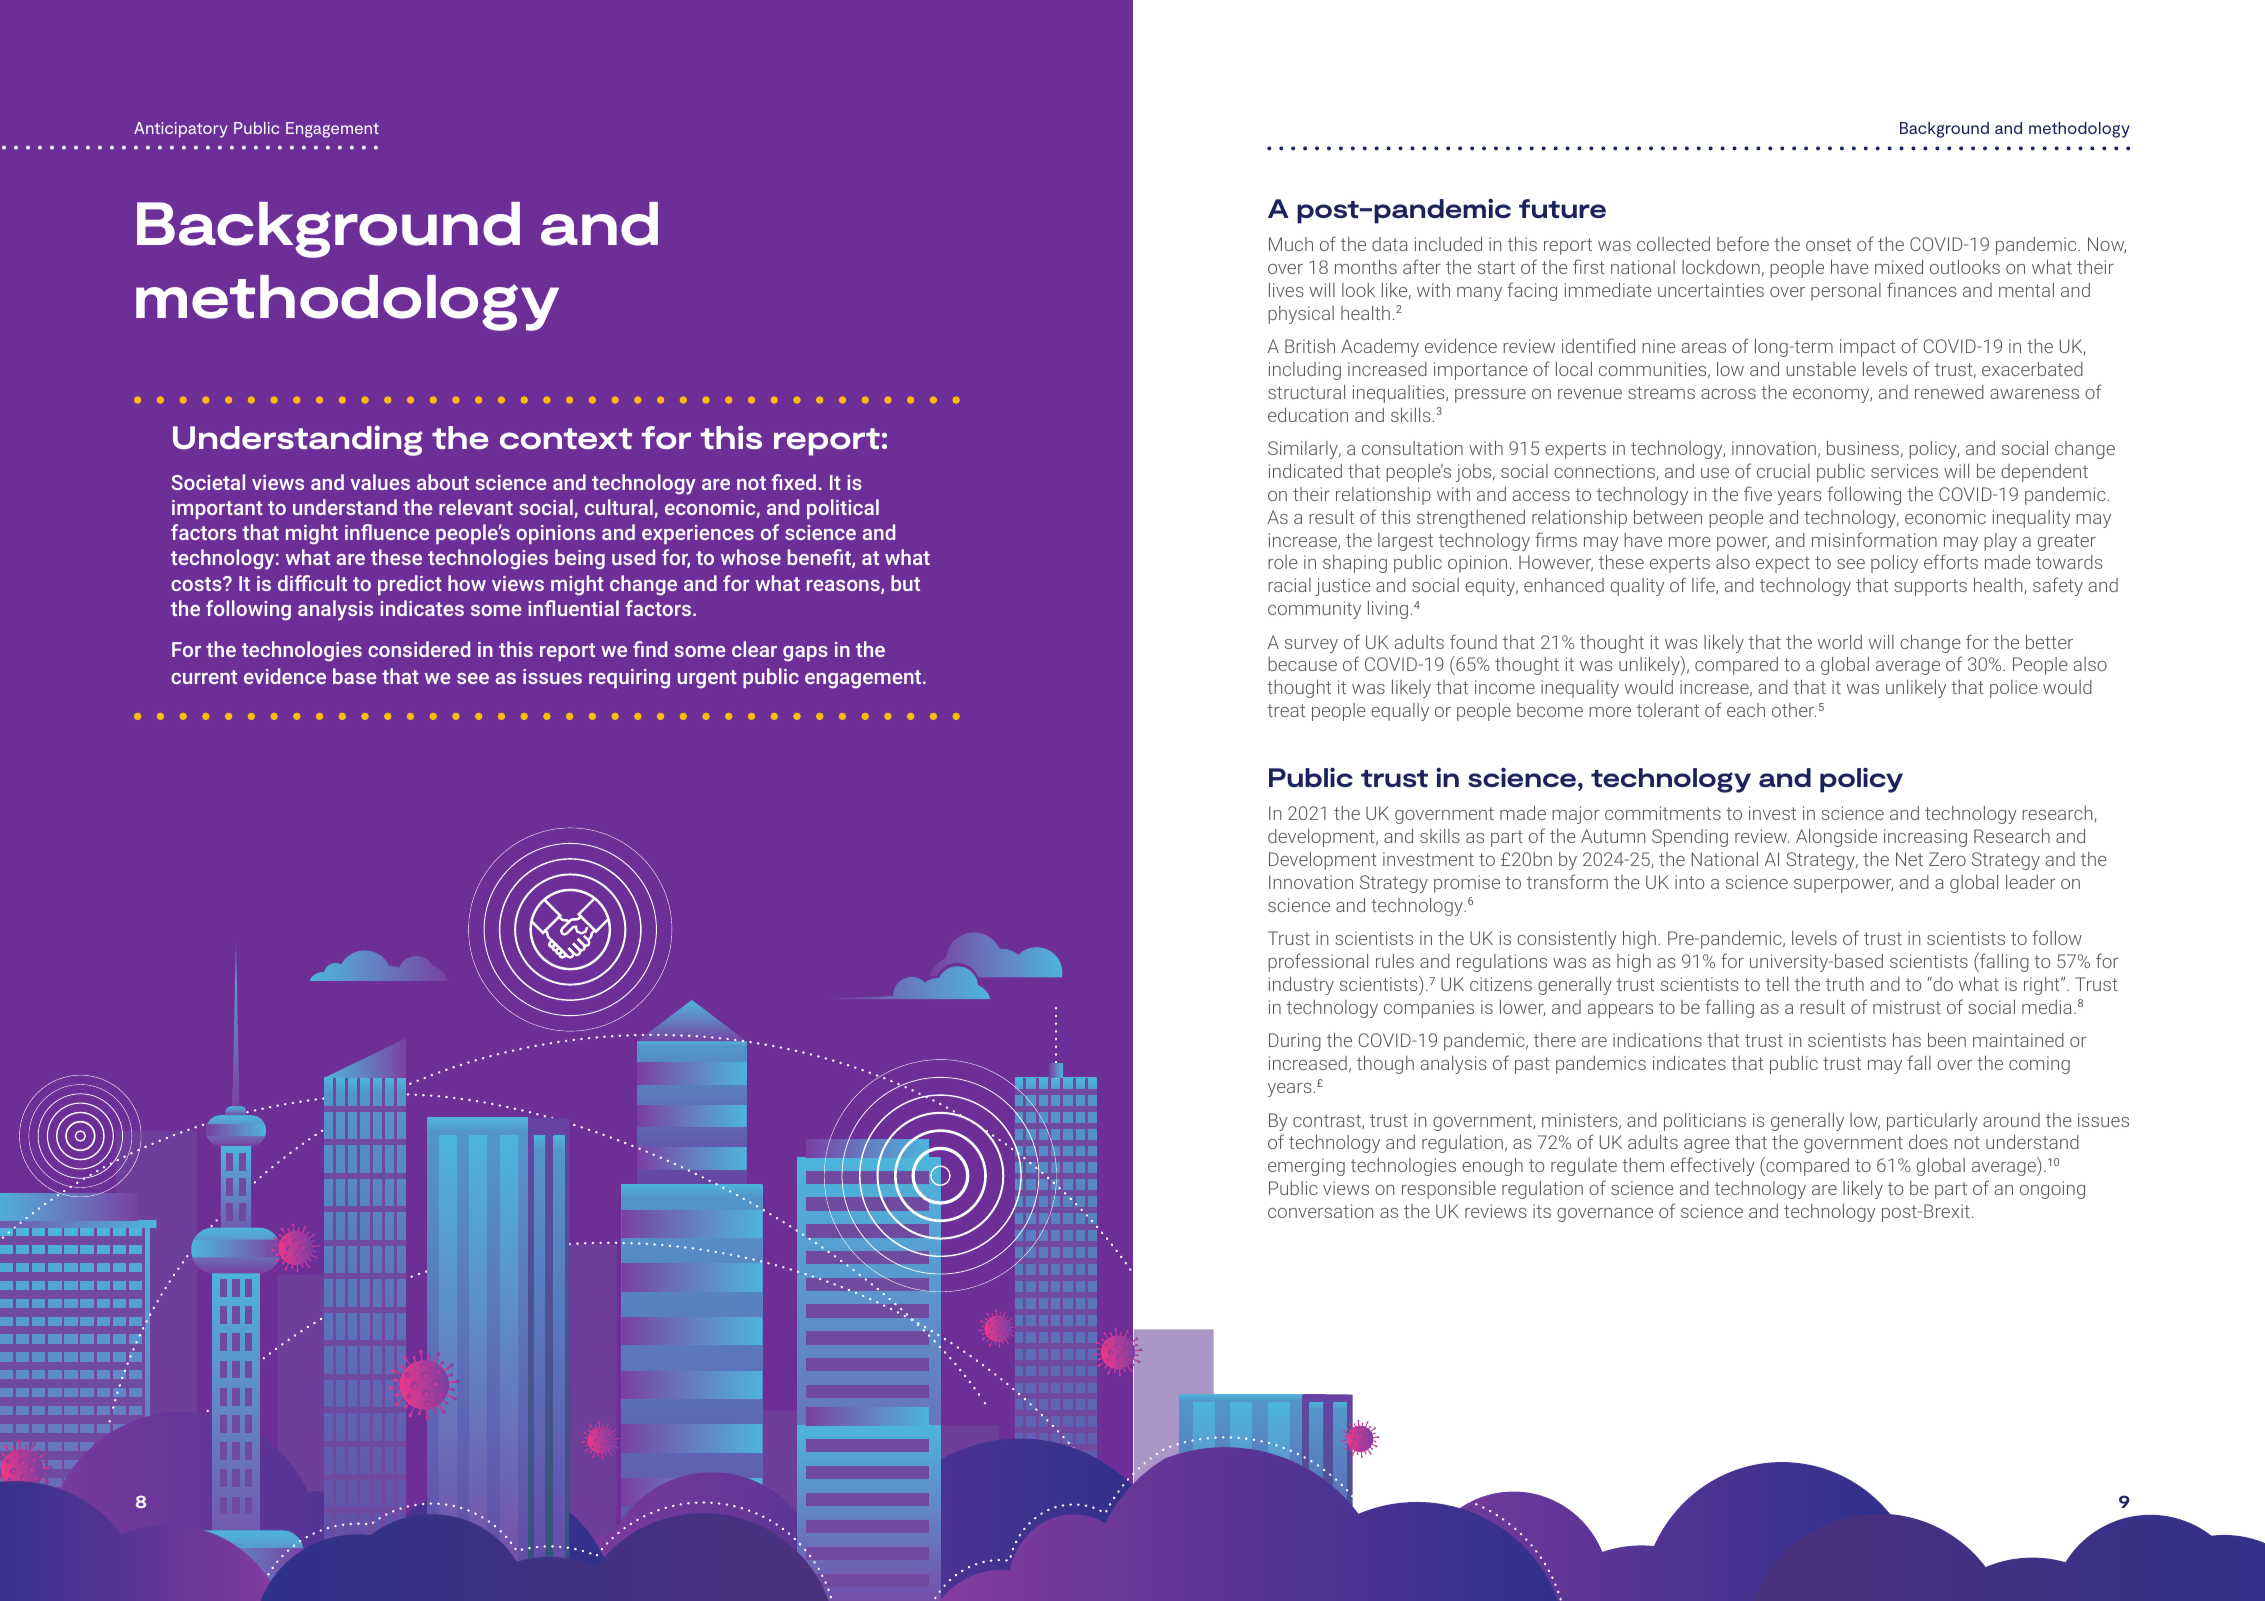 This image has height=1601, width=2265. What do you see at coordinates (1291, 244) in the image?
I see `Much` at bounding box center [1291, 244].
